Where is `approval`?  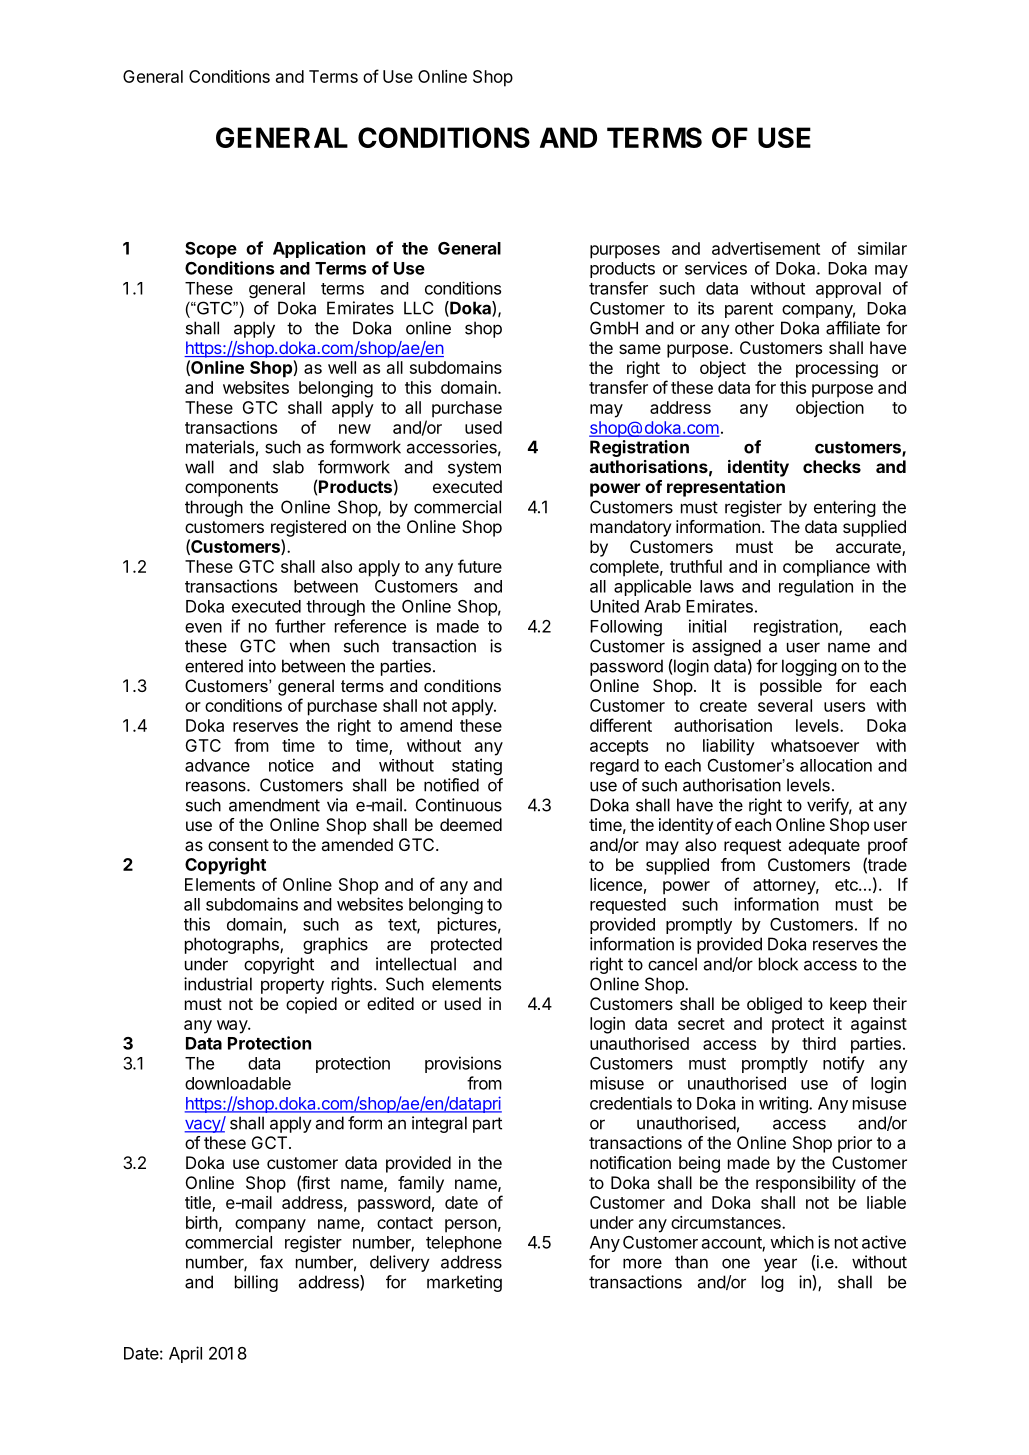
approval is located at coordinates (848, 290).
